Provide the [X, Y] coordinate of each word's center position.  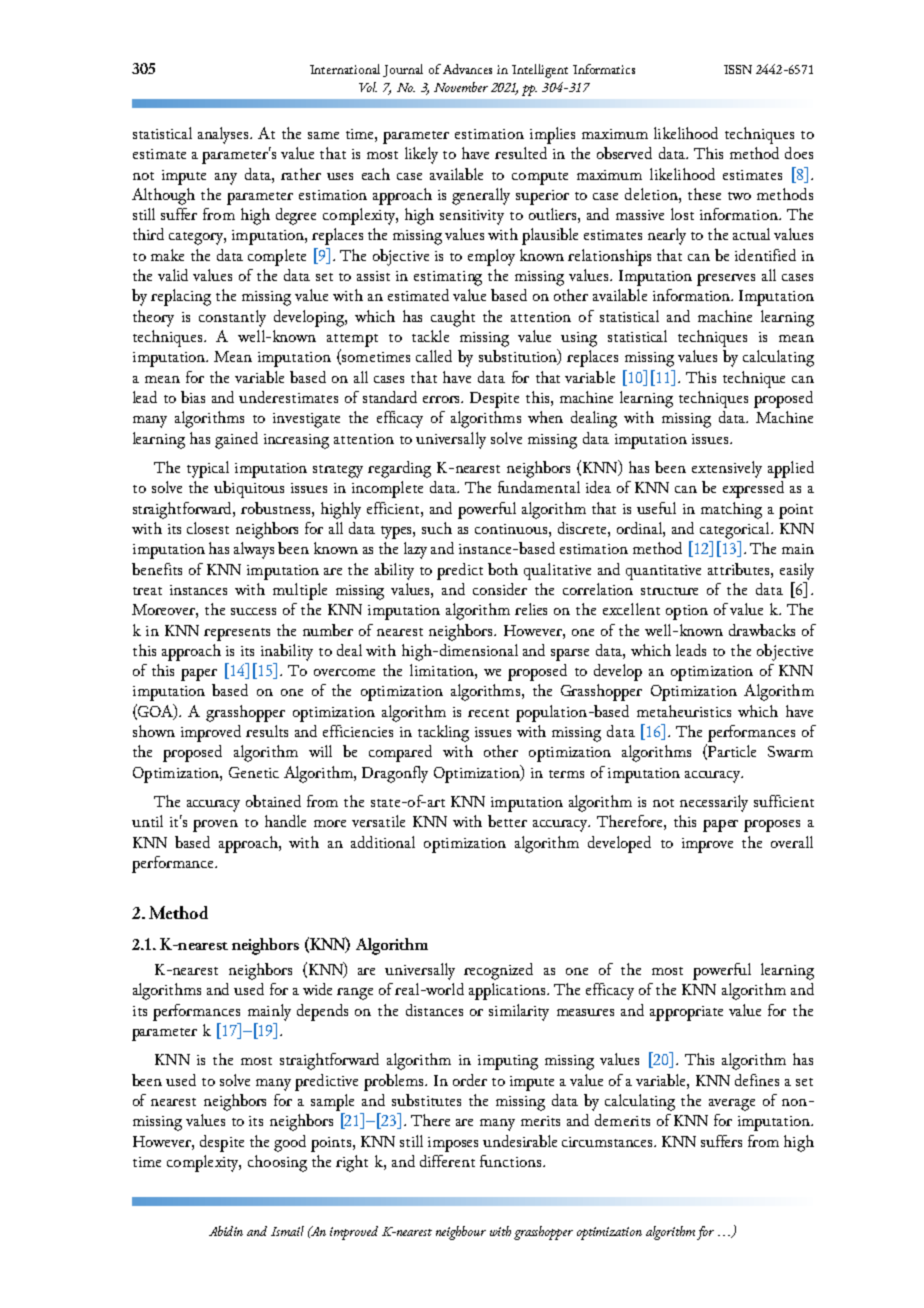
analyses [225, 135]
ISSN [738, 69]
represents [237, 634]
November [461, 87]
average [732, 1105]
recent [488, 713]
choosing [277, 1163]
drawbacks [762, 630]
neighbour [461, 1233]
